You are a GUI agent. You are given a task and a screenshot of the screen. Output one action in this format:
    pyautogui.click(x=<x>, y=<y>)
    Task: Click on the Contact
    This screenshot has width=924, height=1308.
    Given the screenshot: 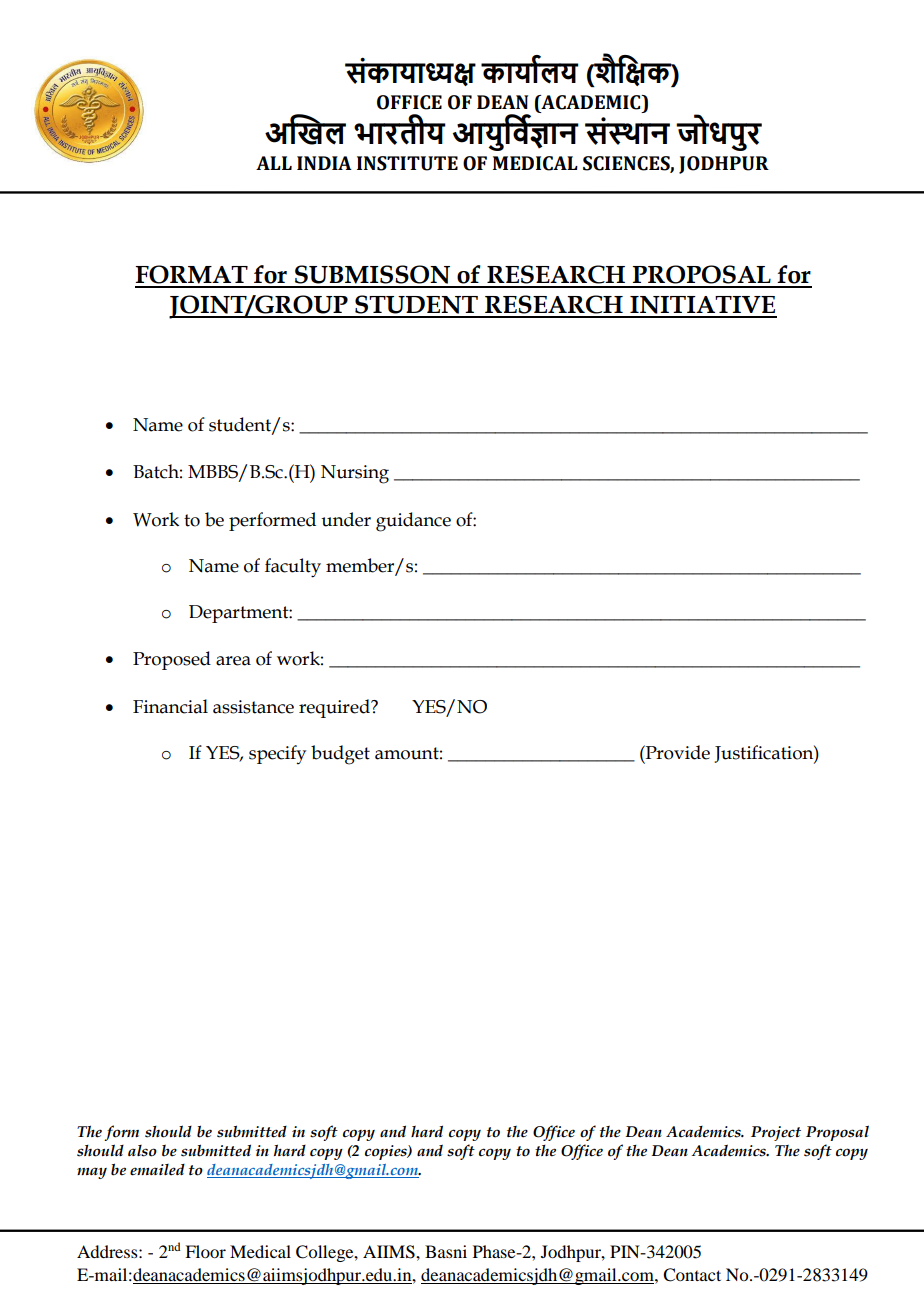 What is the action you would take?
    pyautogui.click(x=692, y=1275)
